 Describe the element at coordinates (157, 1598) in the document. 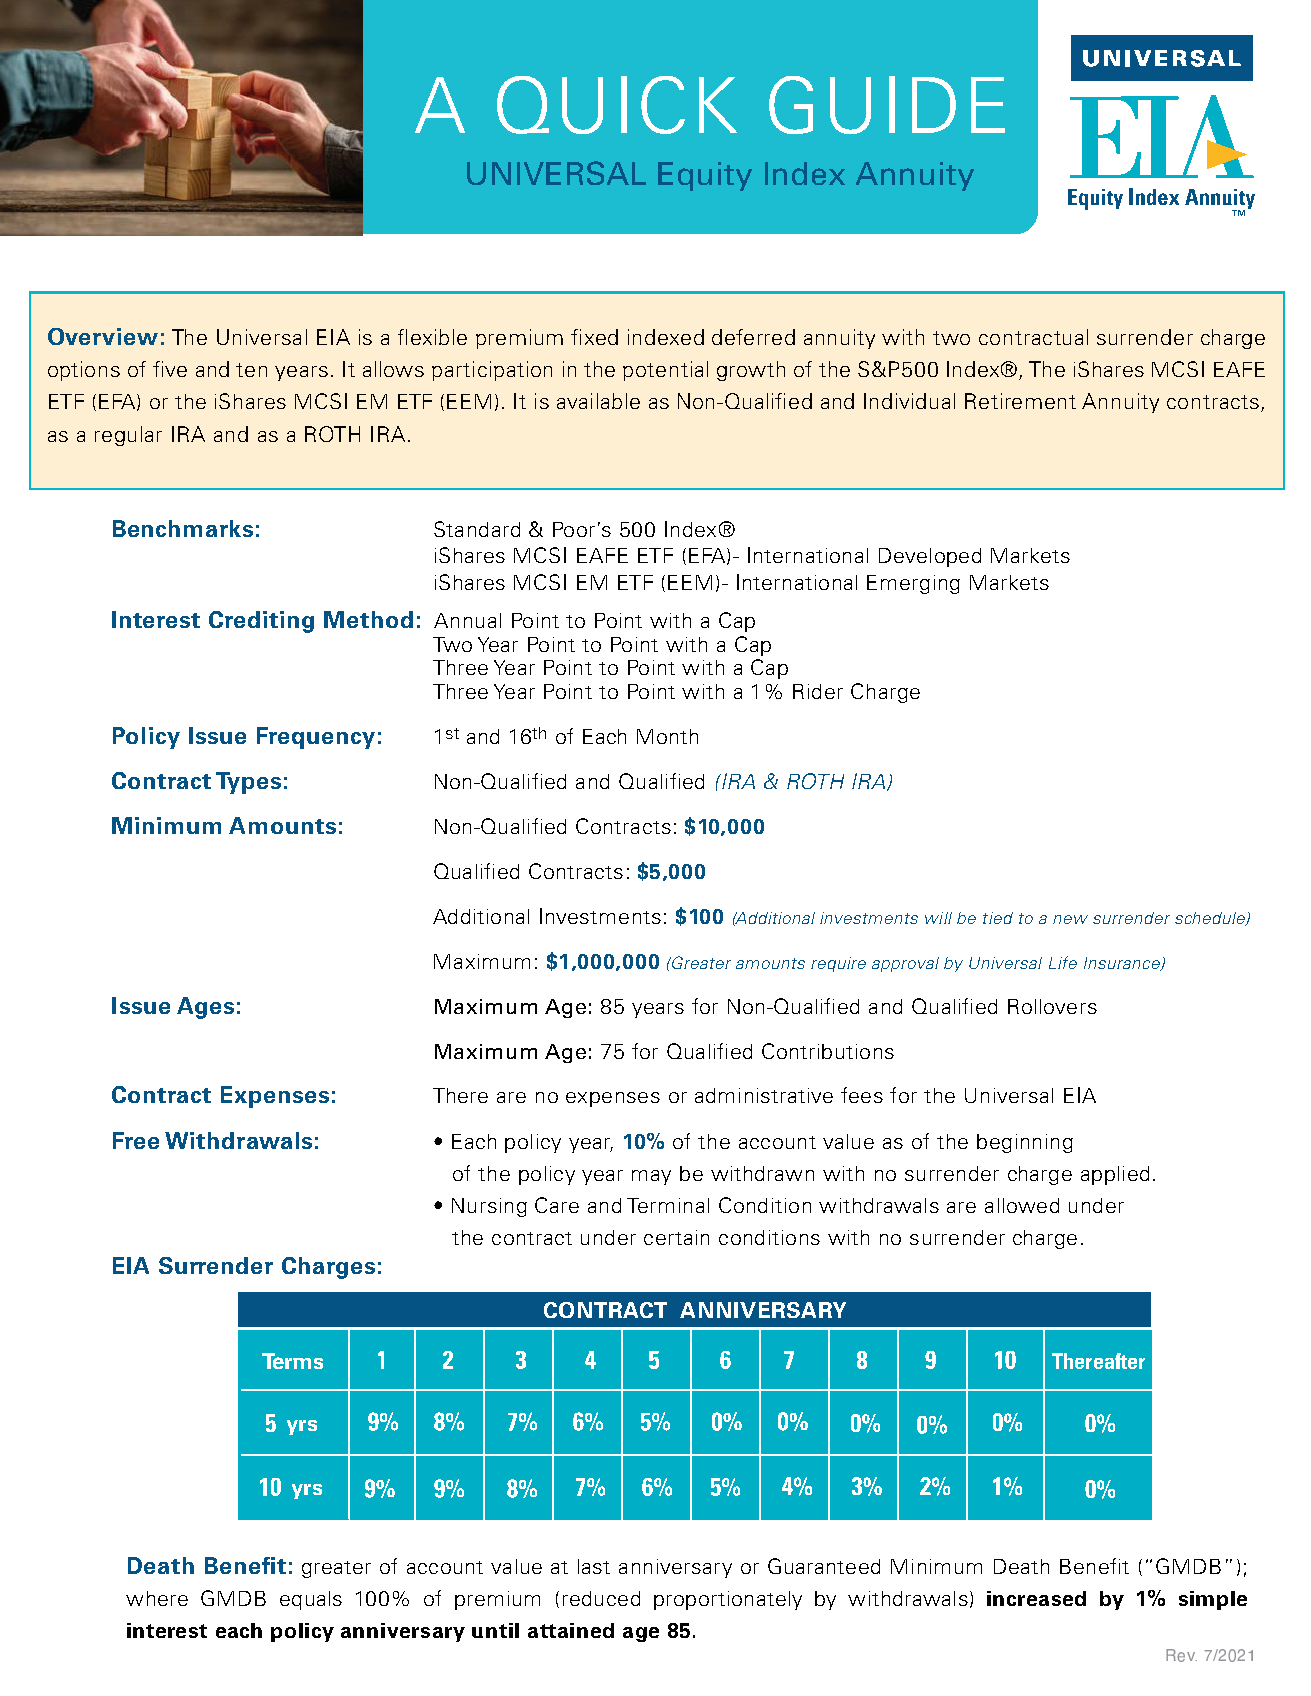

I see `where` at that location.
